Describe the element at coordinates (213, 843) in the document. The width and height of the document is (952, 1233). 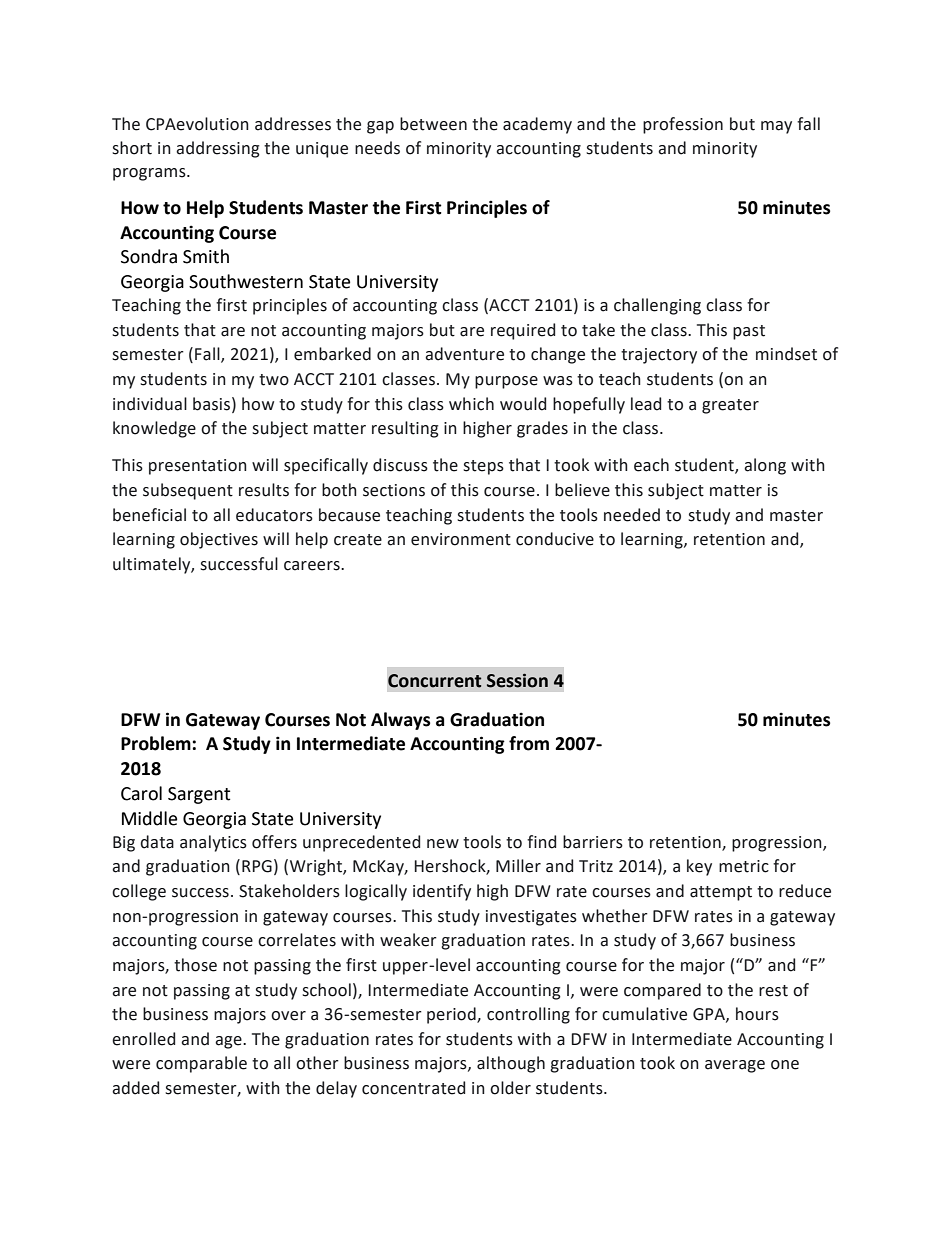
I see `analytics` at that location.
